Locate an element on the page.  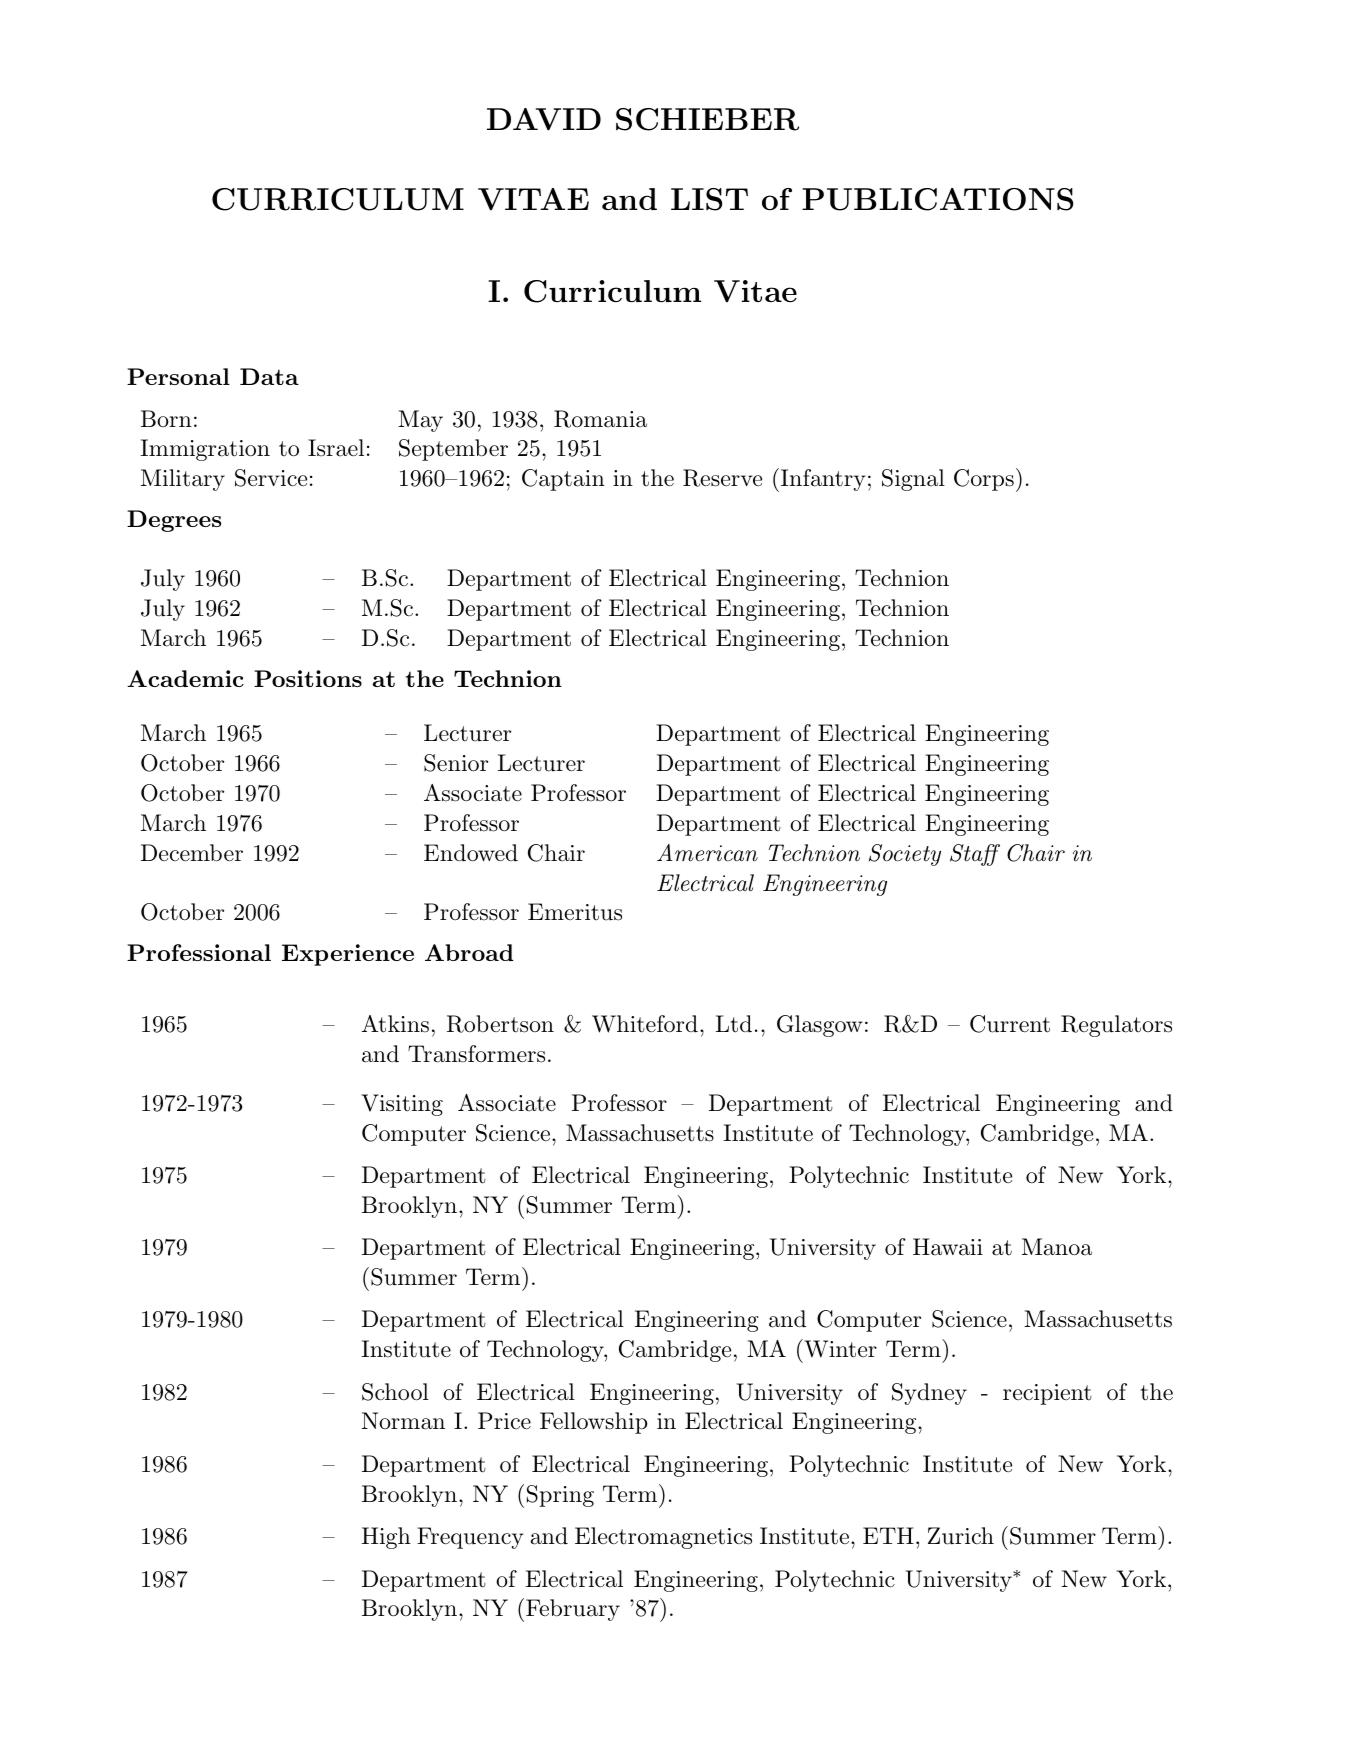
Service is located at coordinates (271, 478).
